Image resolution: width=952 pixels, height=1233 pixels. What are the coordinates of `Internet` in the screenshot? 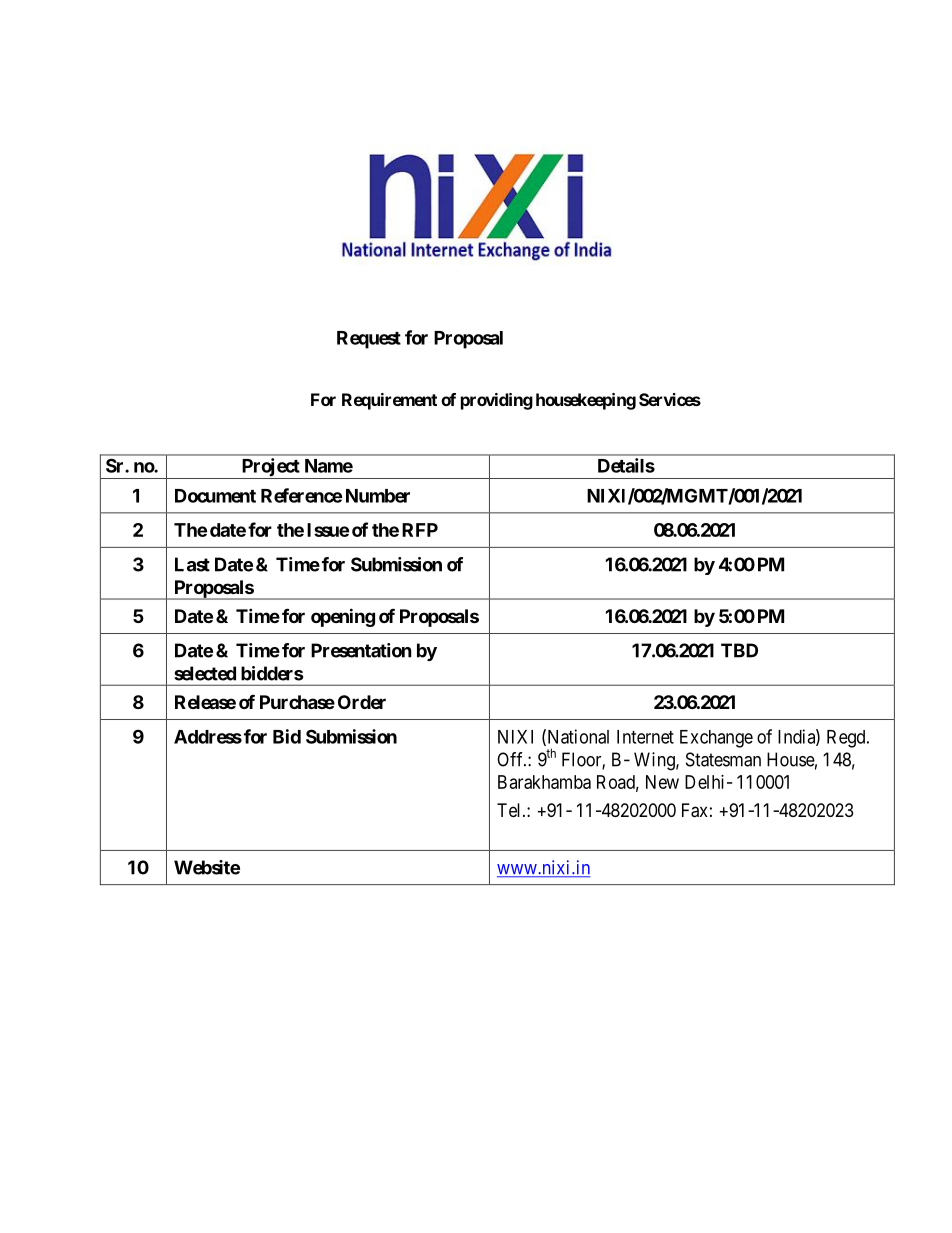 It's located at (645, 737).
